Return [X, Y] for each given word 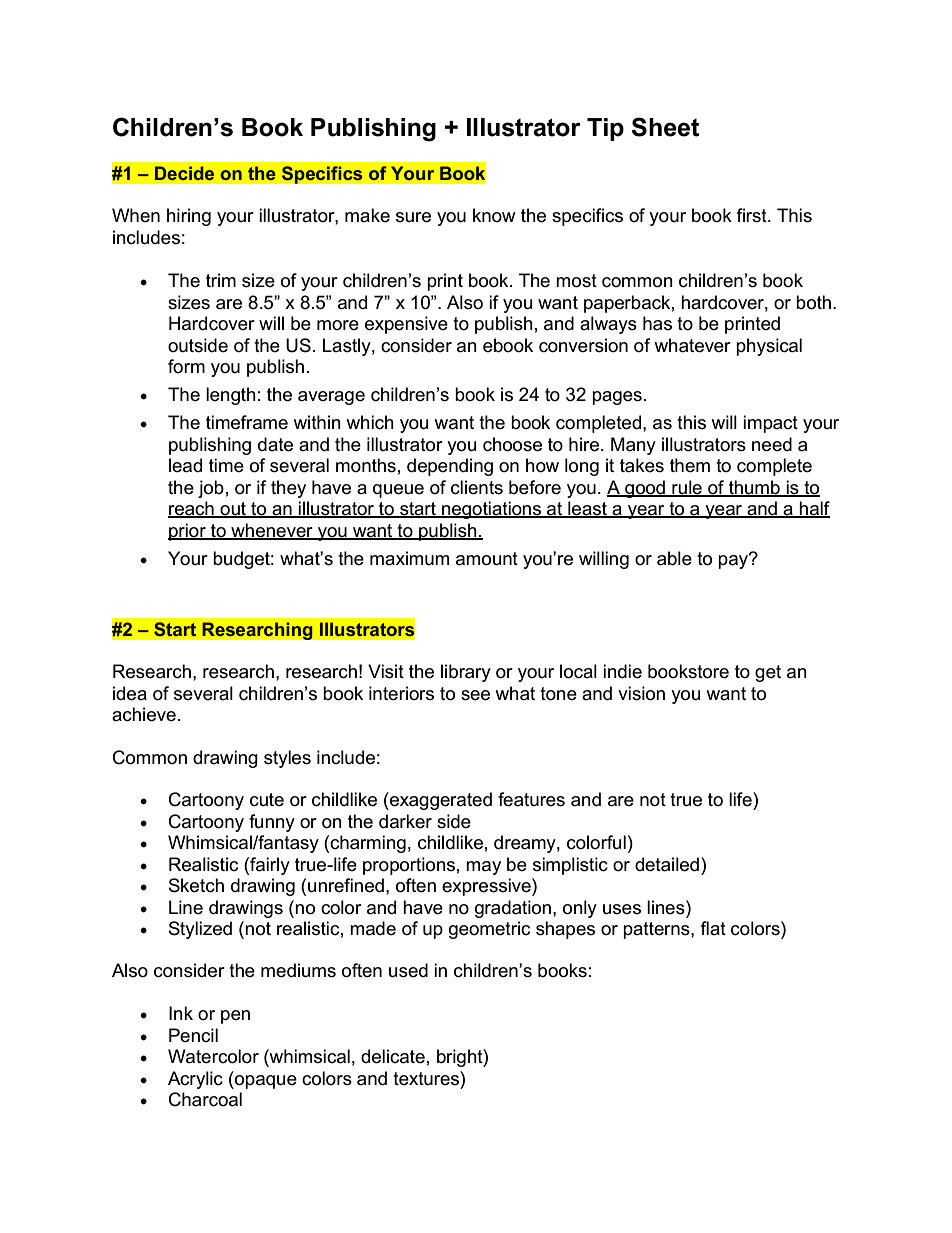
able [674, 558]
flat [713, 928]
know [494, 215]
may [483, 868]
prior [188, 532]
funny [272, 823]
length [231, 396]
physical [769, 347]
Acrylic [195, 1080]
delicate [393, 1056]
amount [487, 559]
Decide [184, 173]
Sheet [665, 127]
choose [512, 444]
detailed [667, 864]
